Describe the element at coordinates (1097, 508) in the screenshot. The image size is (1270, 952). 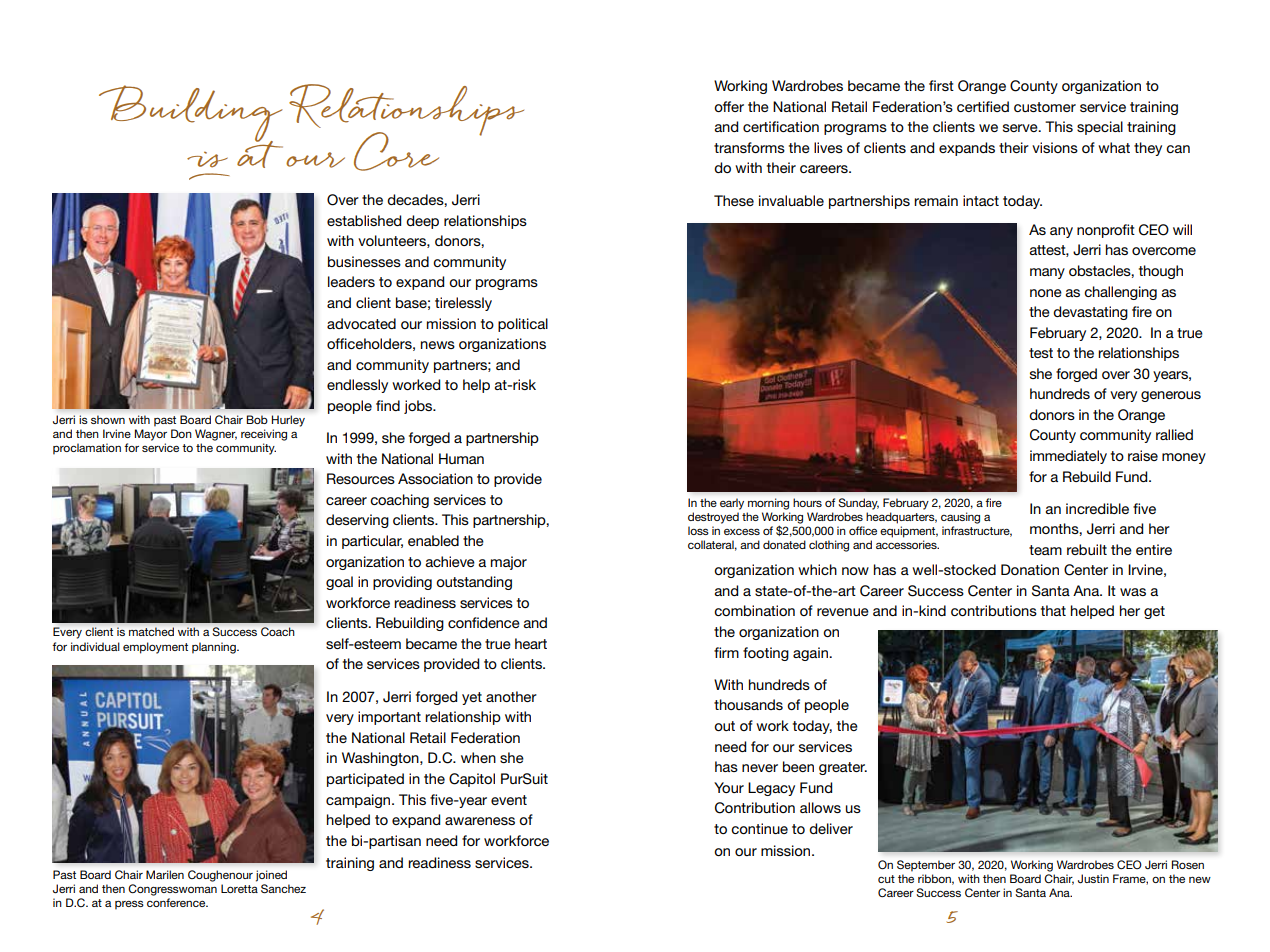
I see `incredible` at that location.
